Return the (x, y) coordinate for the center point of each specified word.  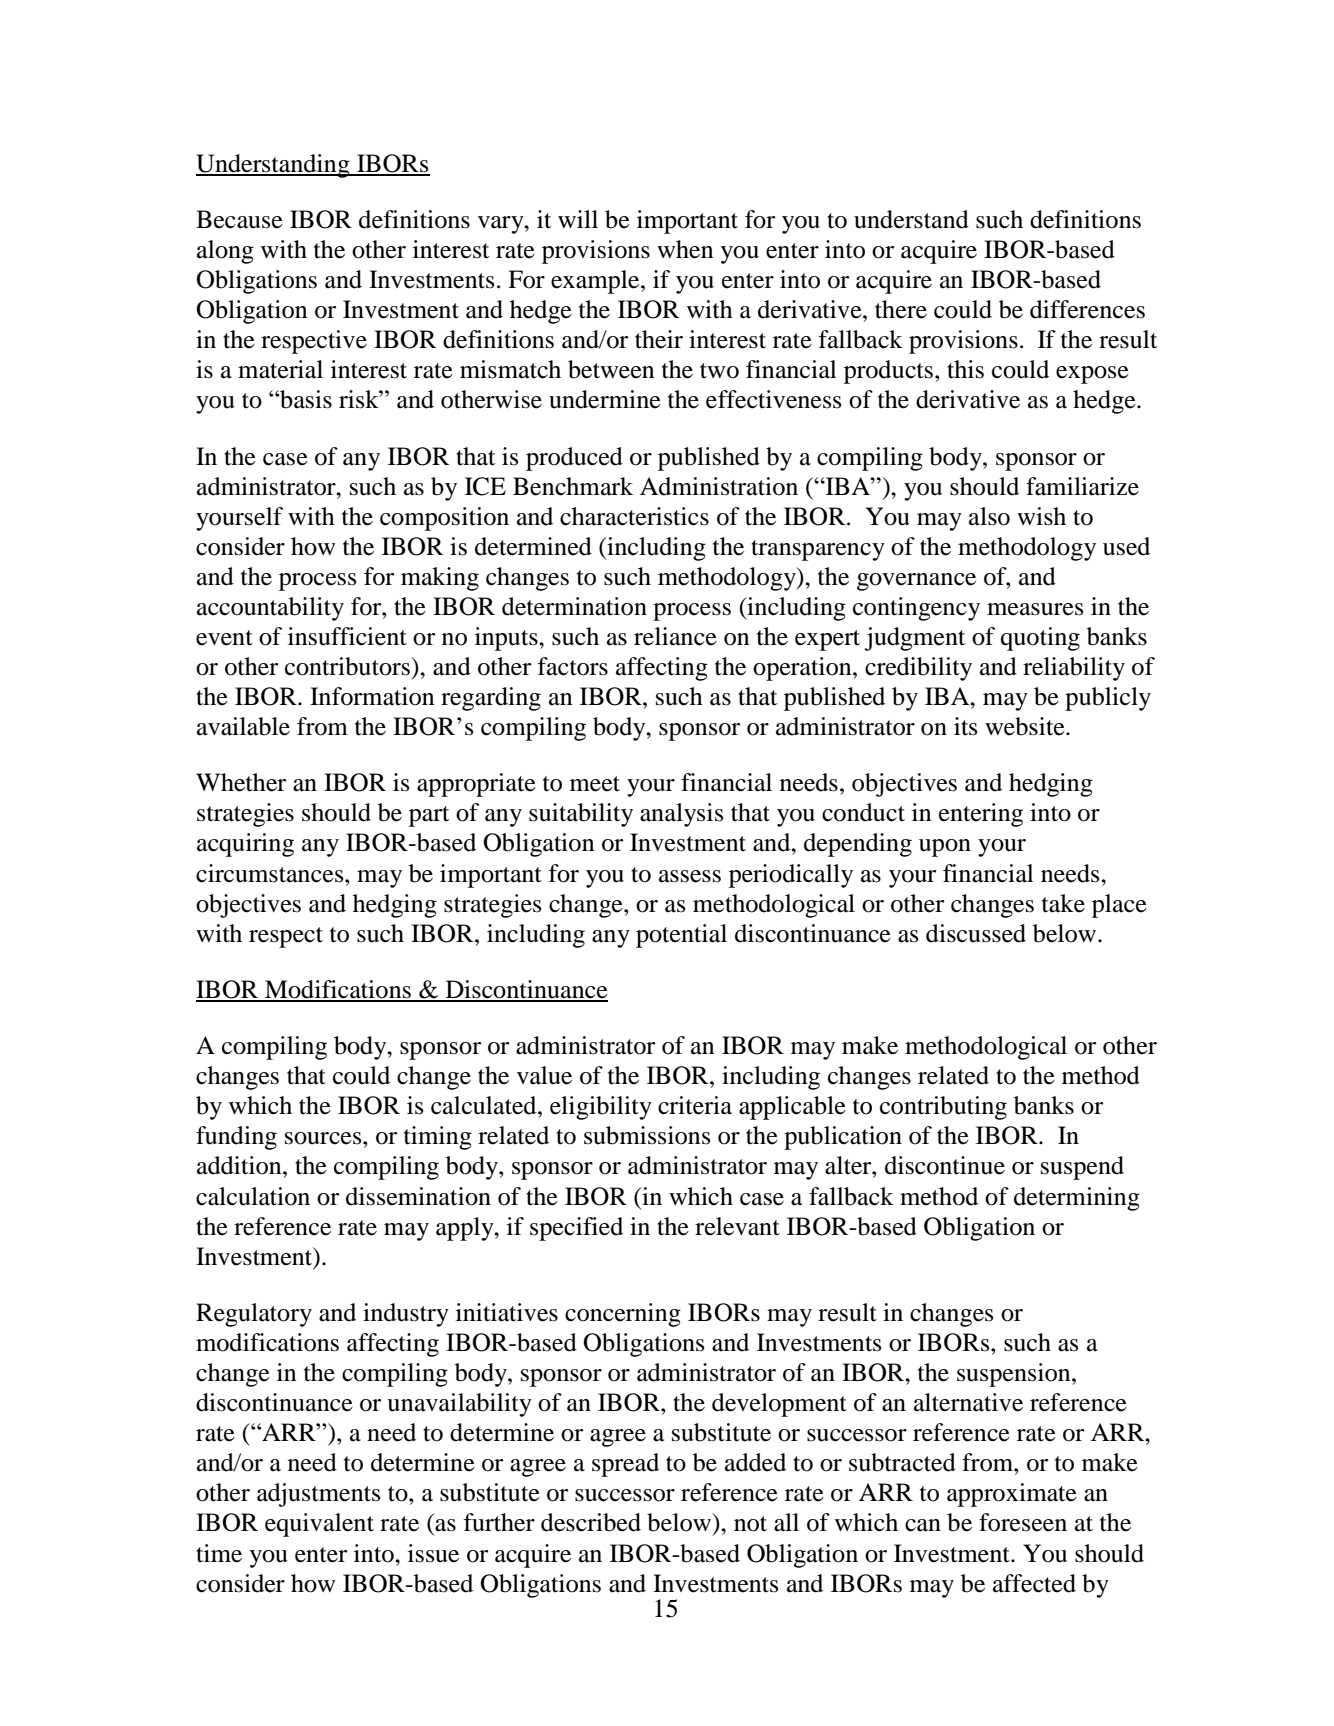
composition (444, 519)
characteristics (634, 516)
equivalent (319, 1525)
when (685, 249)
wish (1041, 516)
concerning (623, 1315)
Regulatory (254, 1315)
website (1026, 726)
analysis (681, 815)
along (225, 252)
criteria (695, 1105)
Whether (241, 782)
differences (1087, 309)
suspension (1015, 1375)
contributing (943, 1108)
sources (324, 1138)
